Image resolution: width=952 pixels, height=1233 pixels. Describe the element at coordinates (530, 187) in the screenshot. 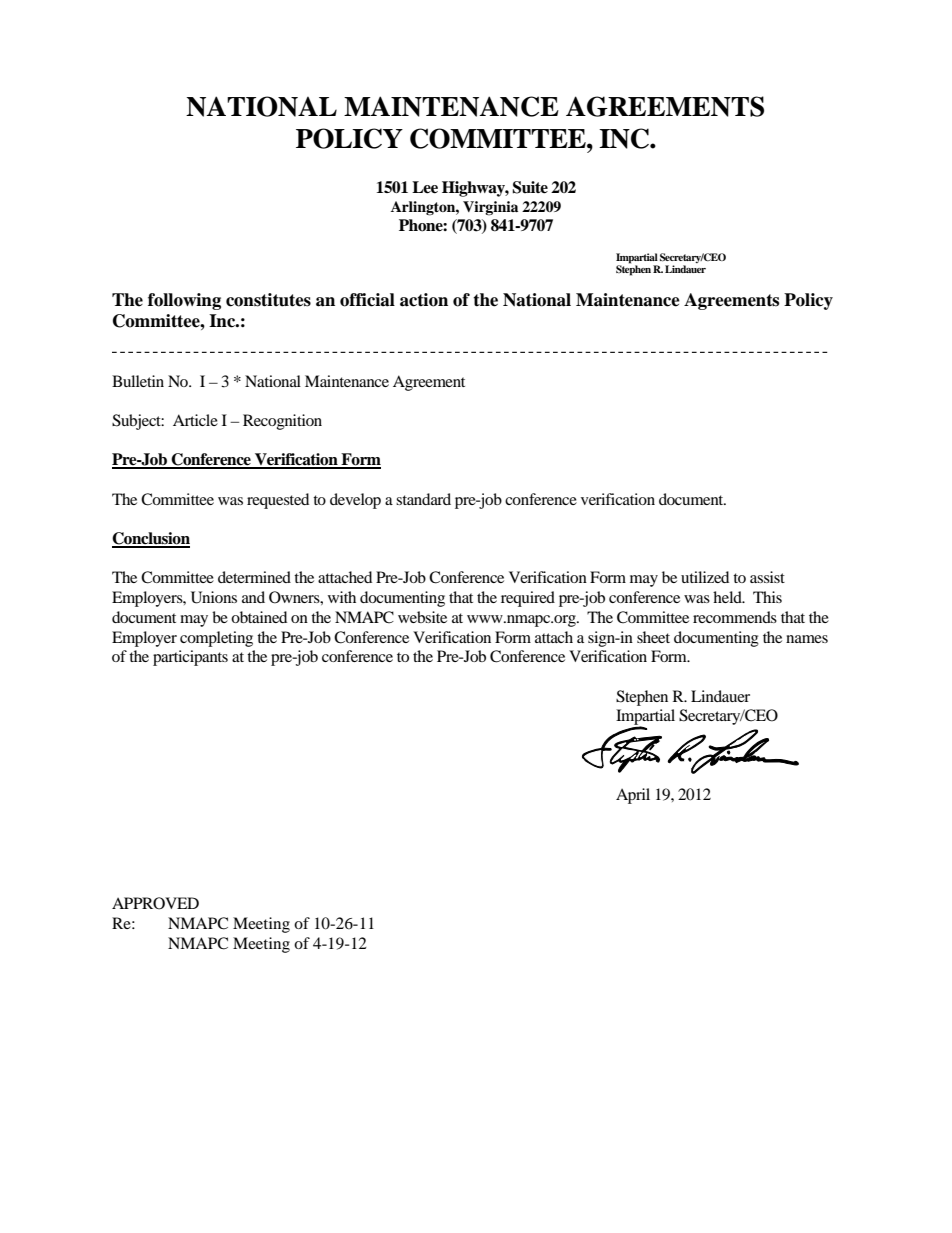

I see `Suite` at that location.
